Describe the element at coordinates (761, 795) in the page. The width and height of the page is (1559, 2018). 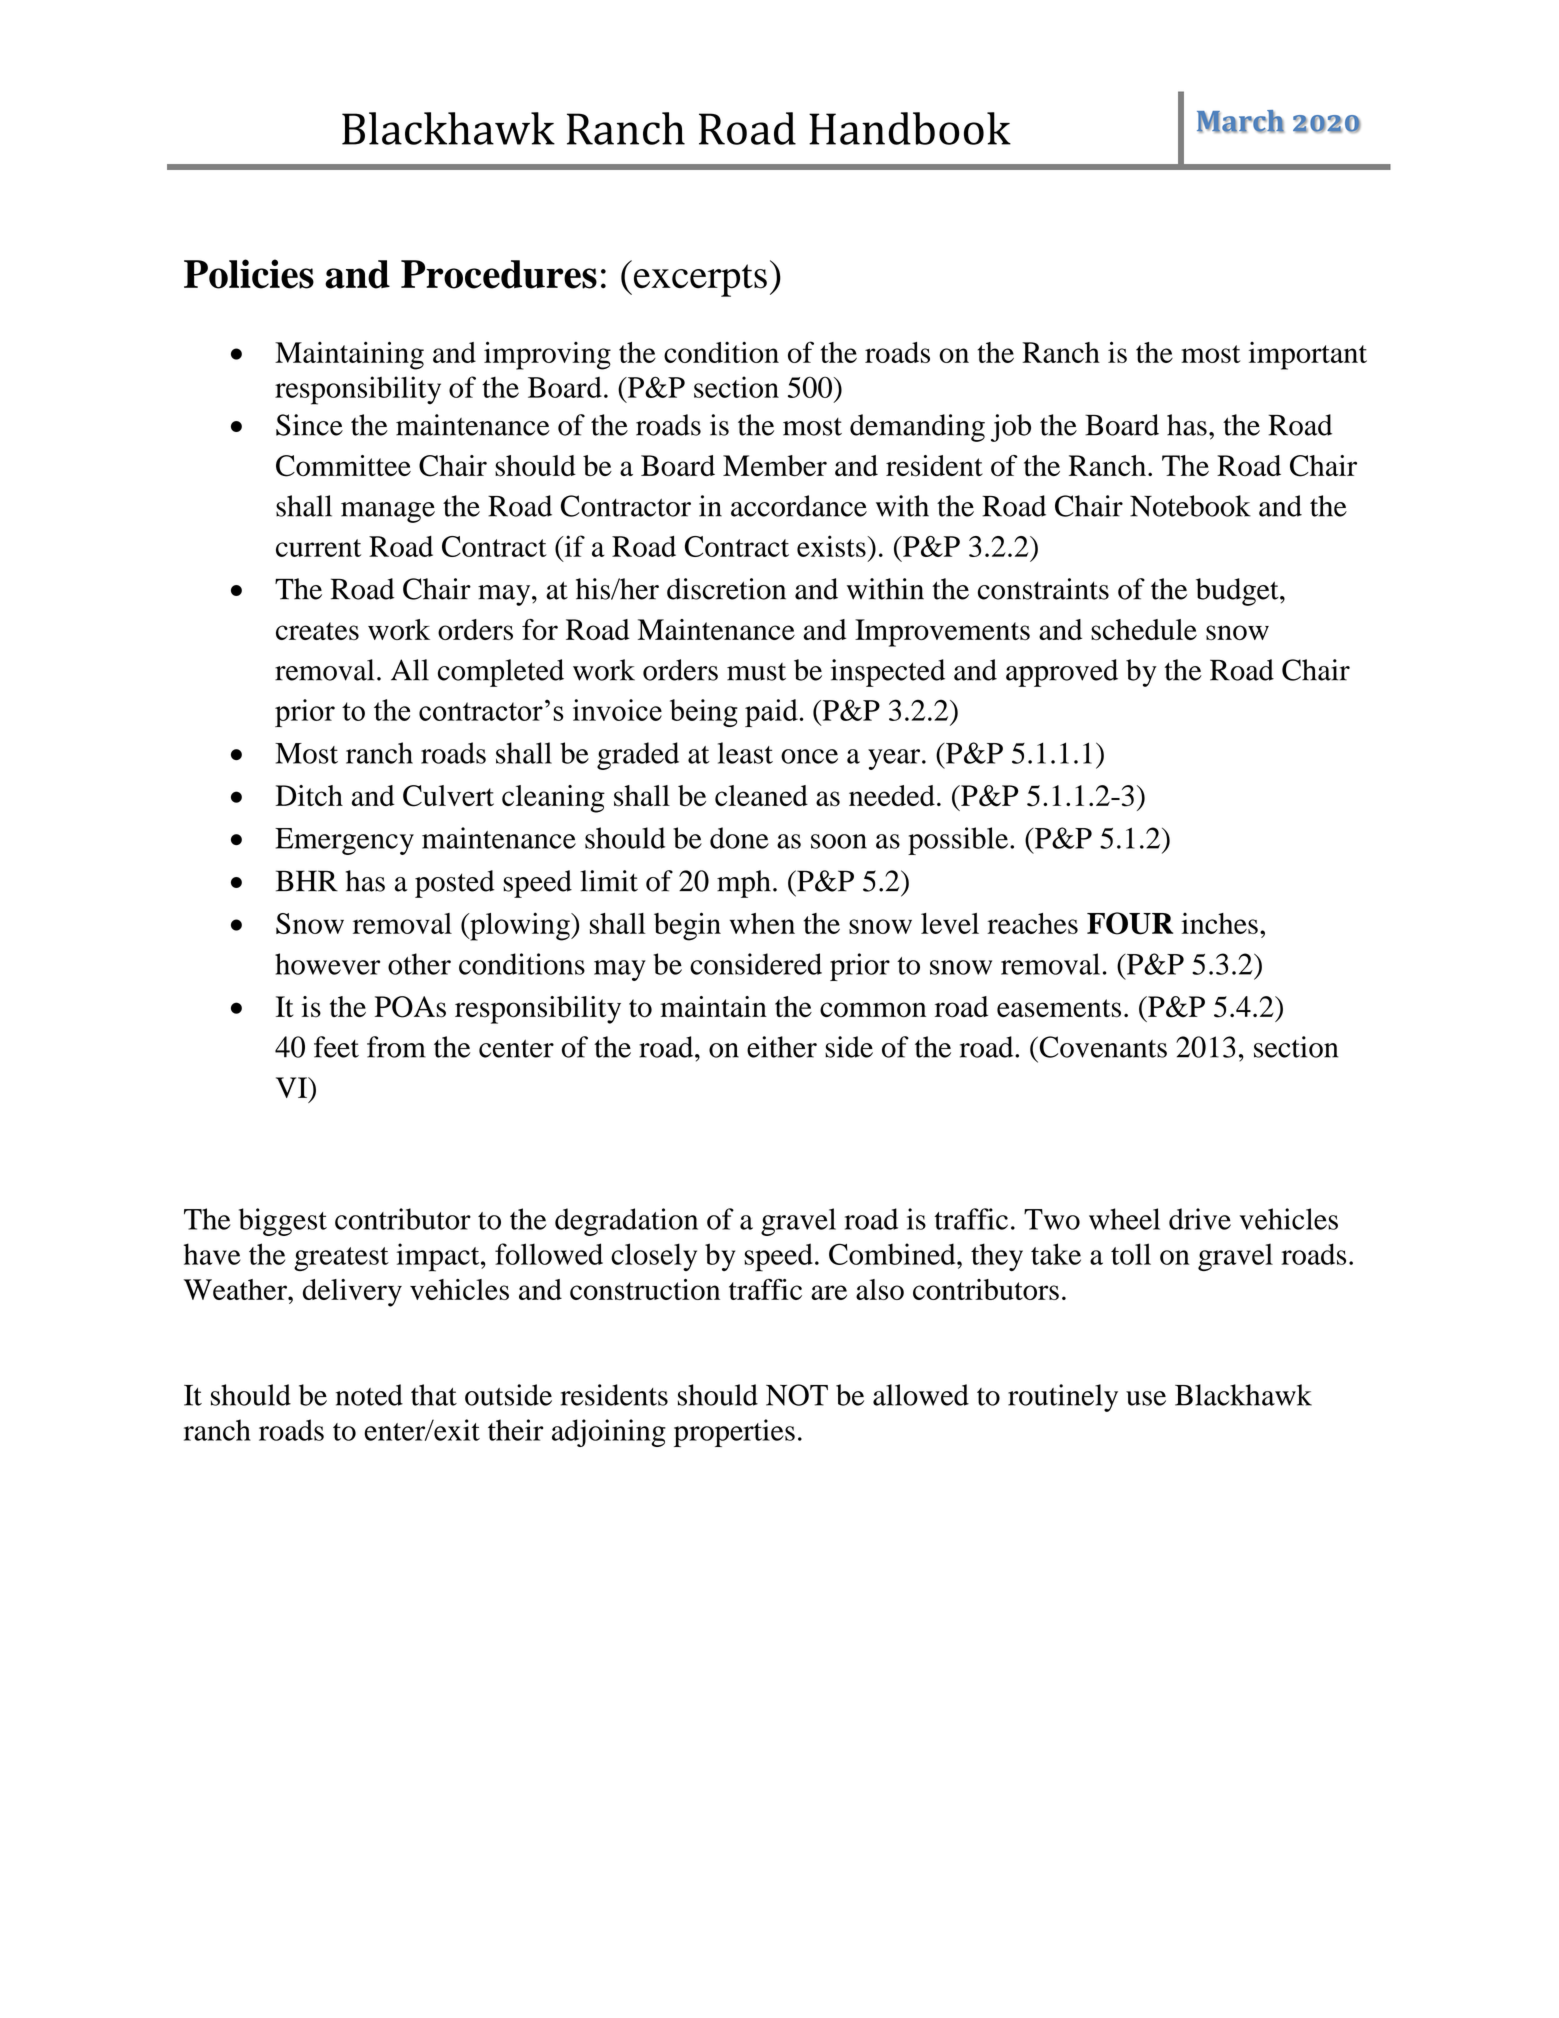
I see `cleaned` at that location.
